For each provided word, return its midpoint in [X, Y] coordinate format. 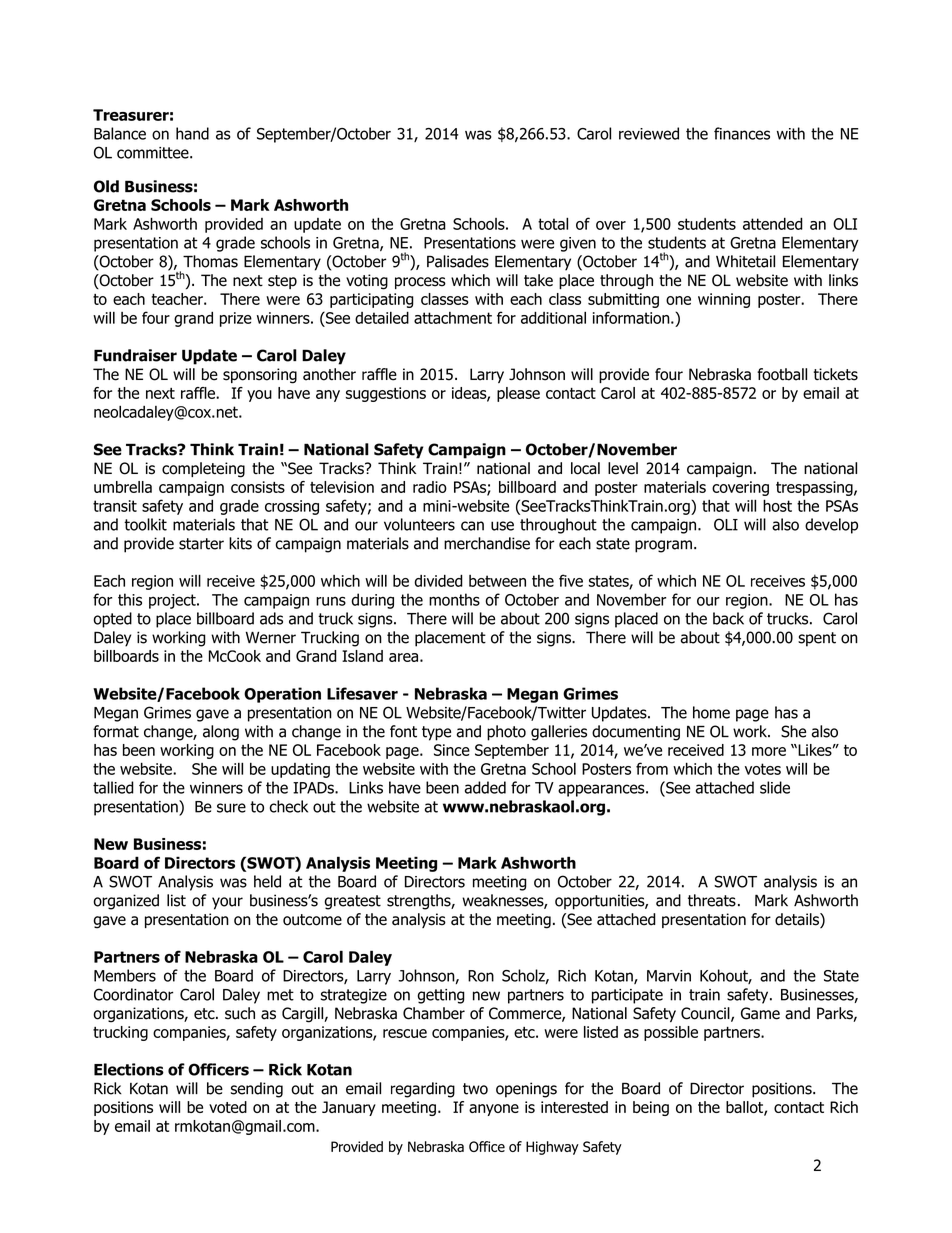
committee [154, 153]
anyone [494, 1110]
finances [742, 133]
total [553, 223]
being [651, 1108]
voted [228, 1107]
